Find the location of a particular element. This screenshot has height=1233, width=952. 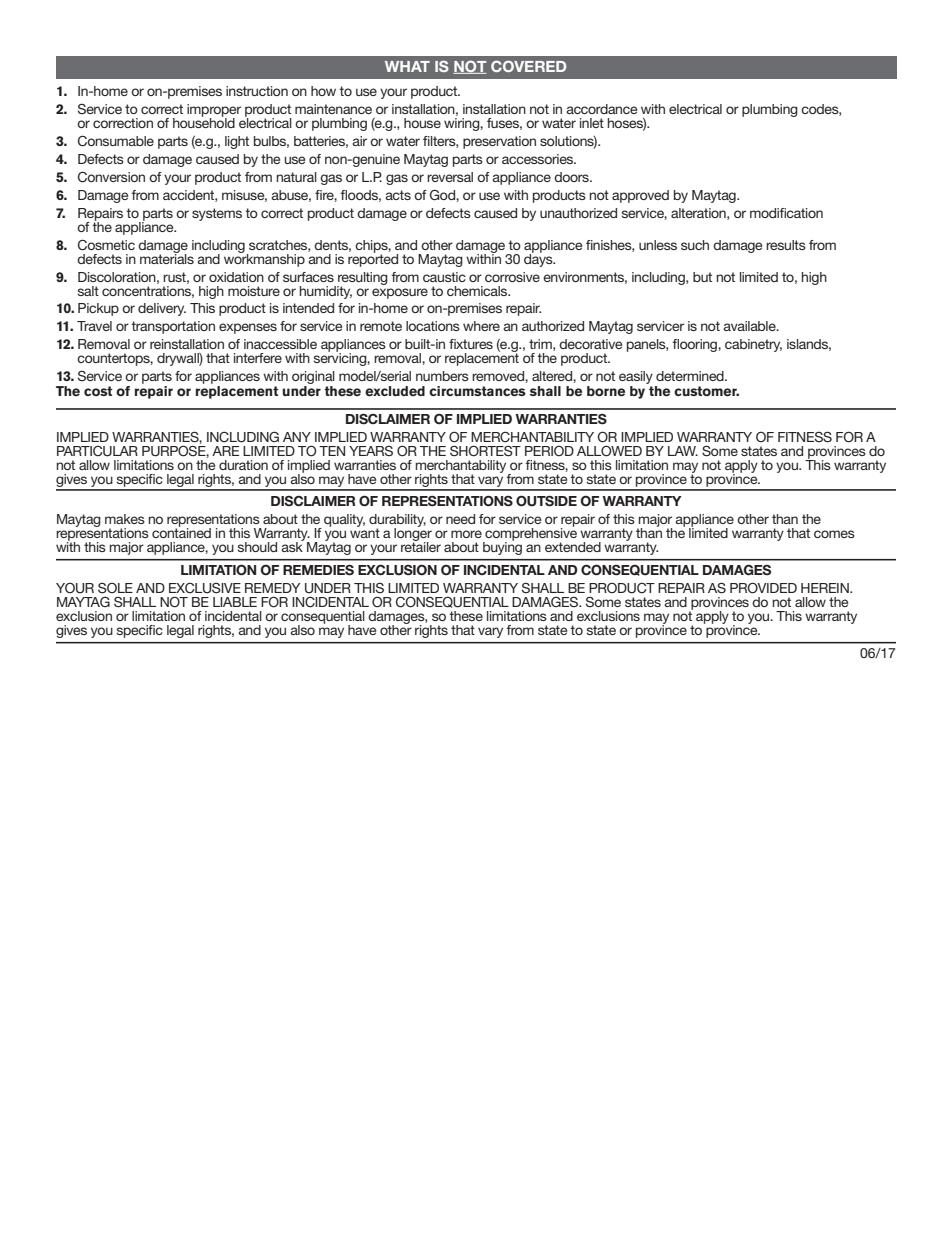

available is located at coordinates (750, 326).
